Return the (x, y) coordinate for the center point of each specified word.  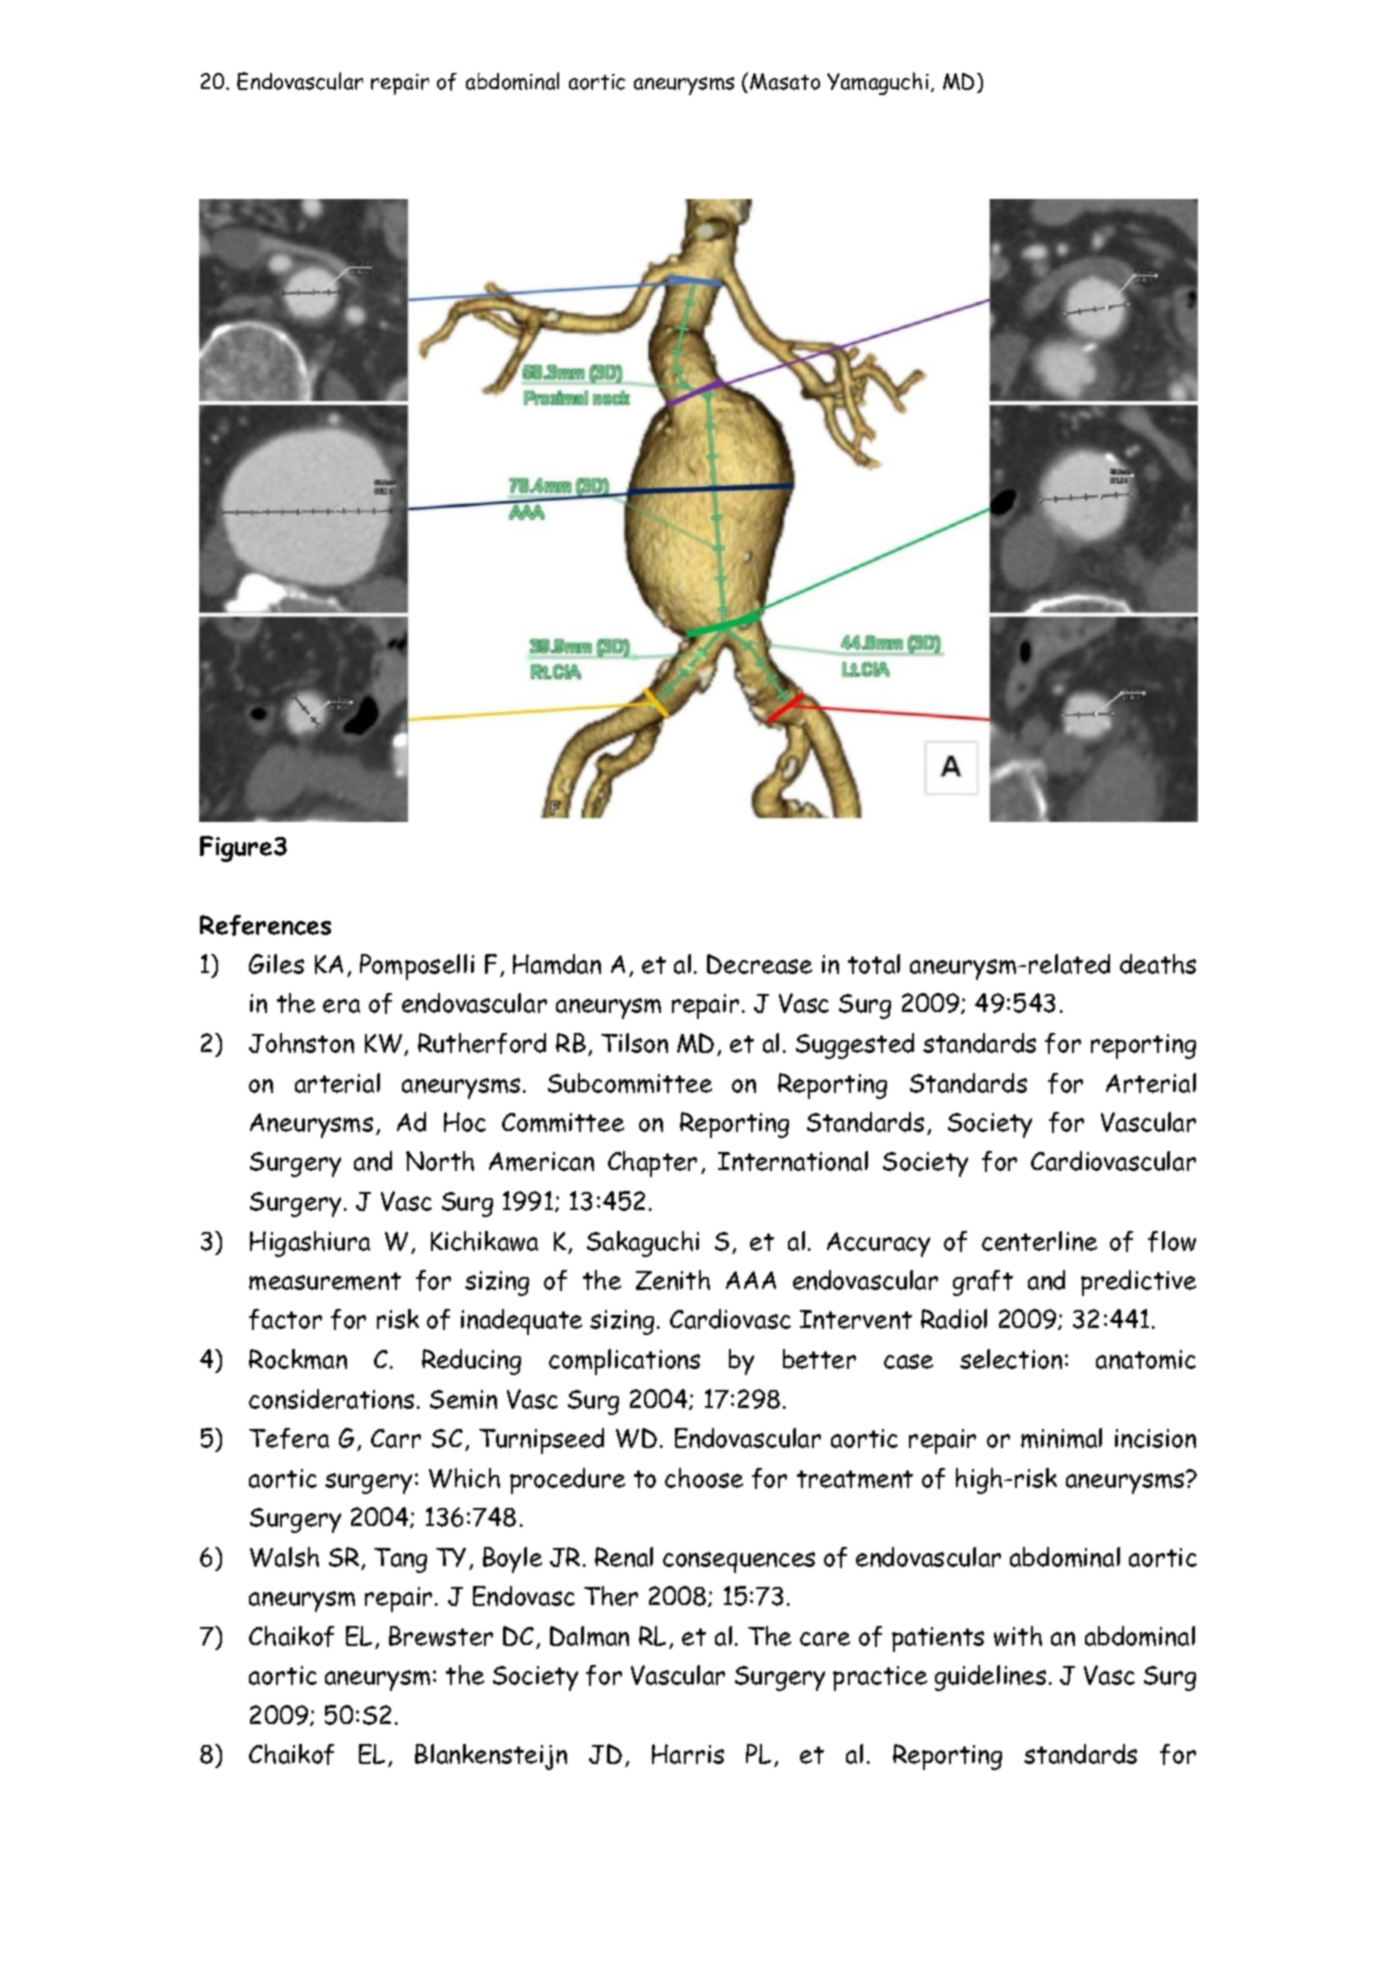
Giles (276, 964)
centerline (1039, 1241)
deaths (1158, 964)
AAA (751, 1280)
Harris (688, 1754)
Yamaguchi (878, 83)
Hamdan (557, 964)
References (265, 925)
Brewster (441, 1636)
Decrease (759, 964)
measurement (325, 1281)
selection (1011, 1359)
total (874, 964)
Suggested (855, 1046)
